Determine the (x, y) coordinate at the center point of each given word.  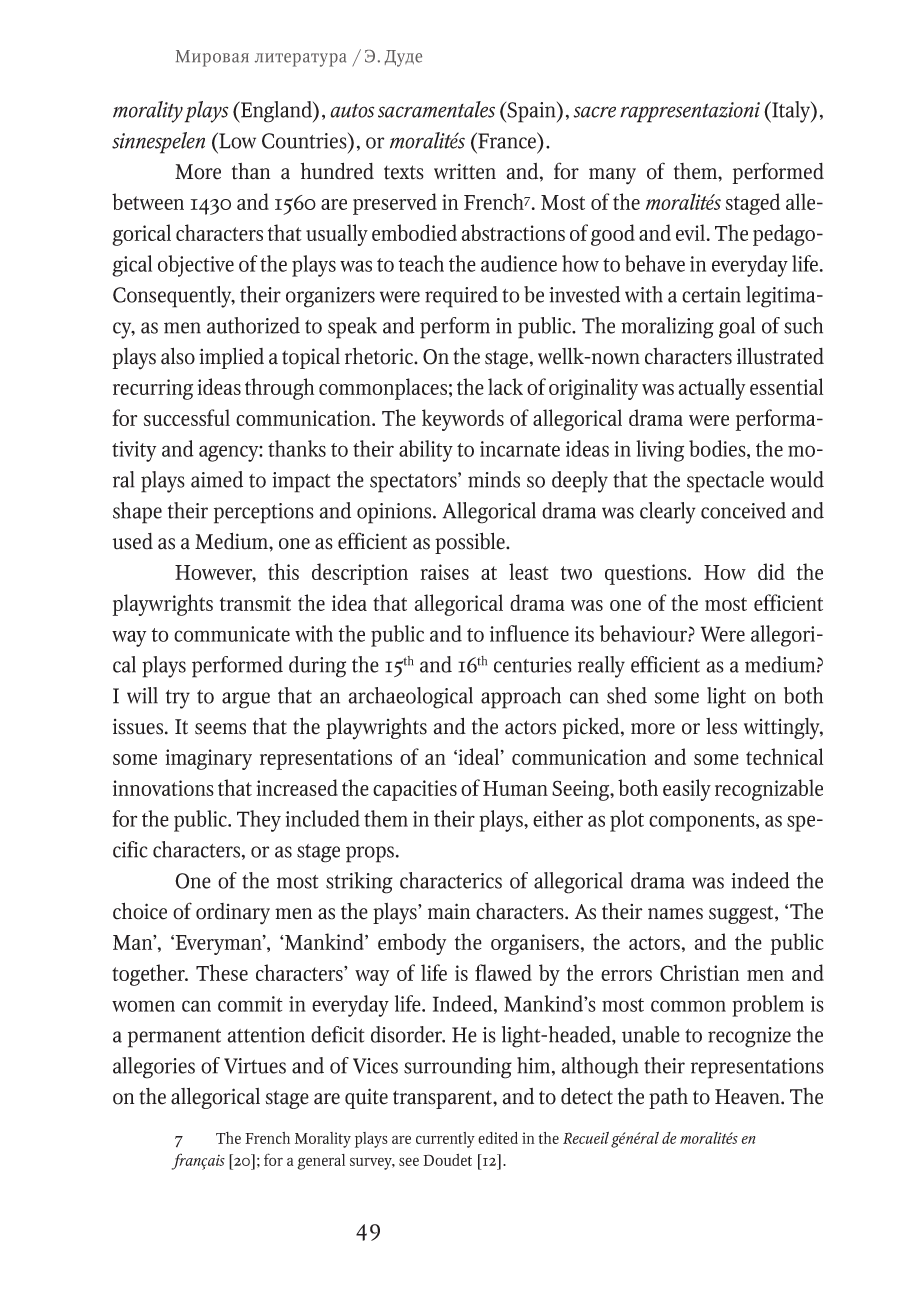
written (465, 171)
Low (236, 140)
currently (445, 1140)
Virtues (255, 1066)
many (612, 176)
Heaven (748, 1097)
